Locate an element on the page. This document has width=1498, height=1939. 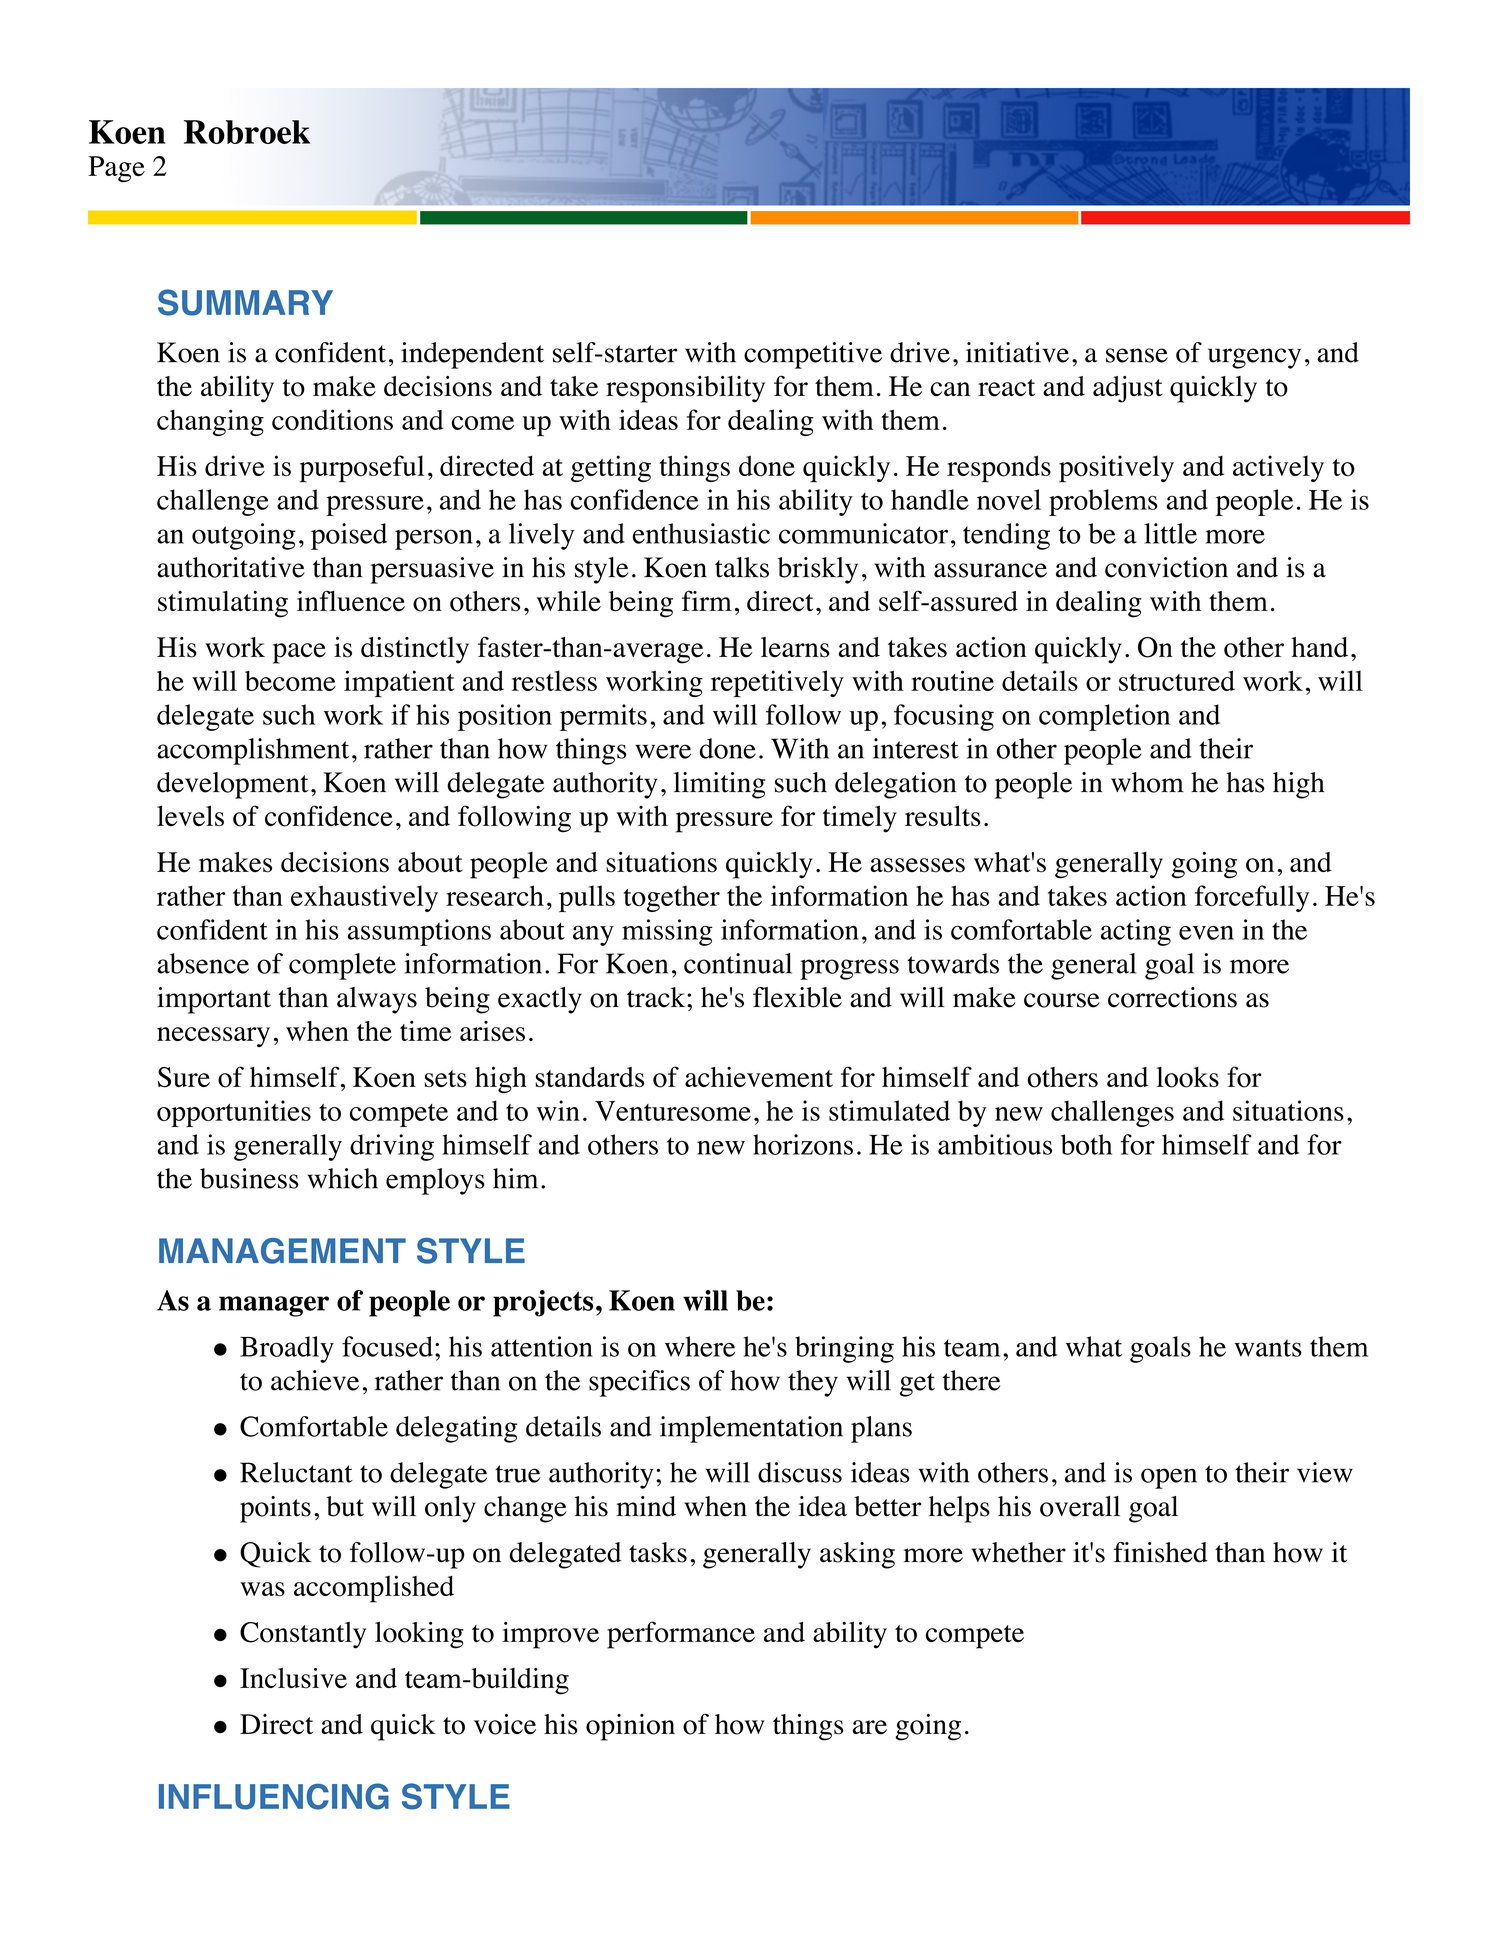
SUMMARY is located at coordinates (245, 302).
